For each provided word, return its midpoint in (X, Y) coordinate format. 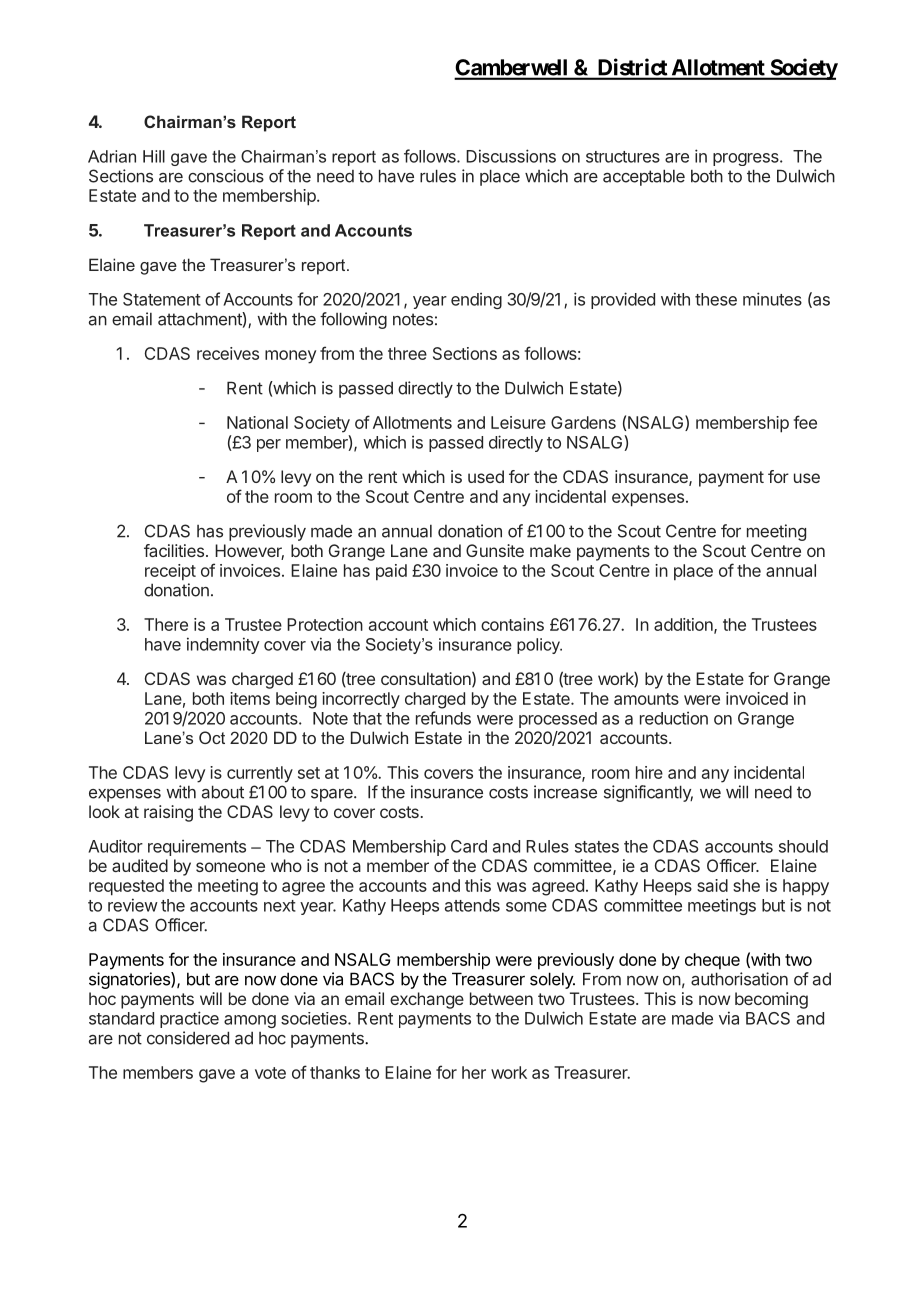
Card (469, 846)
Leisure (518, 422)
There (166, 624)
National (257, 422)
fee (805, 422)
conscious (226, 176)
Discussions (511, 156)
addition (684, 625)
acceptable (644, 177)
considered (188, 1038)
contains (512, 624)
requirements (197, 848)
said (712, 885)
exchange (427, 1000)
